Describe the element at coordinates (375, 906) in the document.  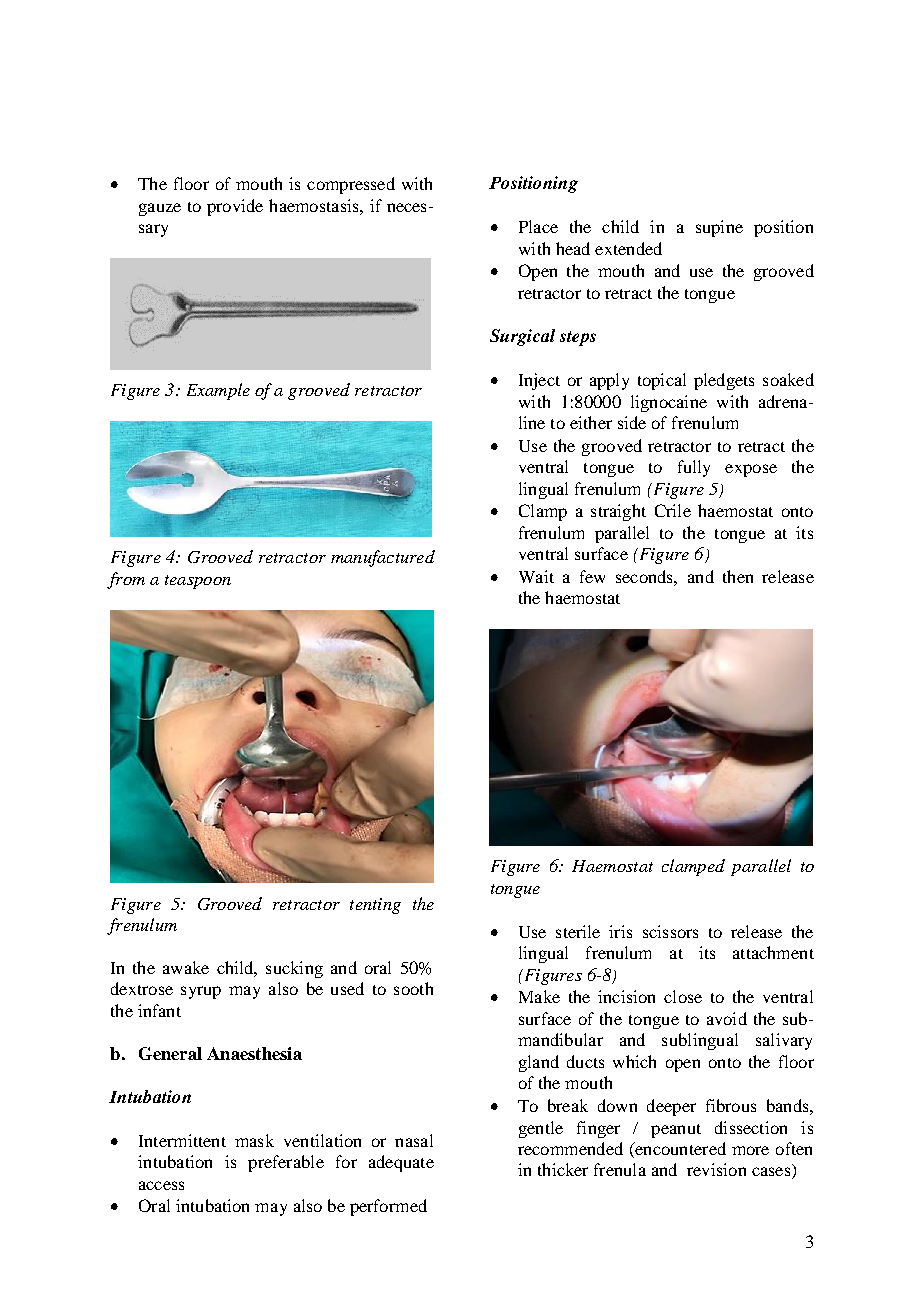
I see `tenting` at that location.
